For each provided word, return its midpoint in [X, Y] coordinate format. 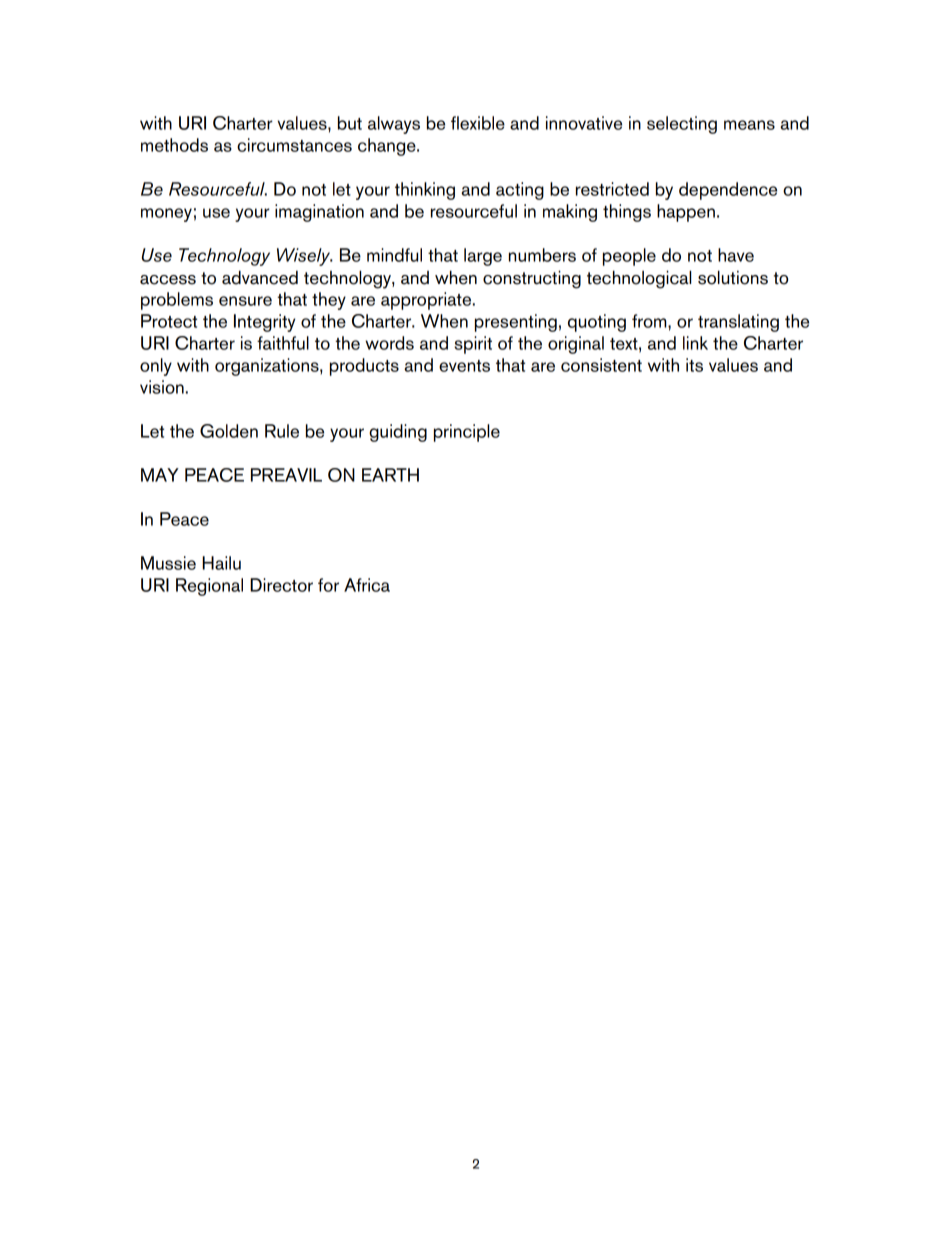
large [483, 257]
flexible [478, 123]
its [694, 365]
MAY [160, 475]
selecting [682, 125]
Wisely [304, 257]
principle [467, 433]
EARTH [390, 475]
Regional [209, 587]
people [629, 257]
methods [174, 145]
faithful [283, 343]
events [464, 366]
